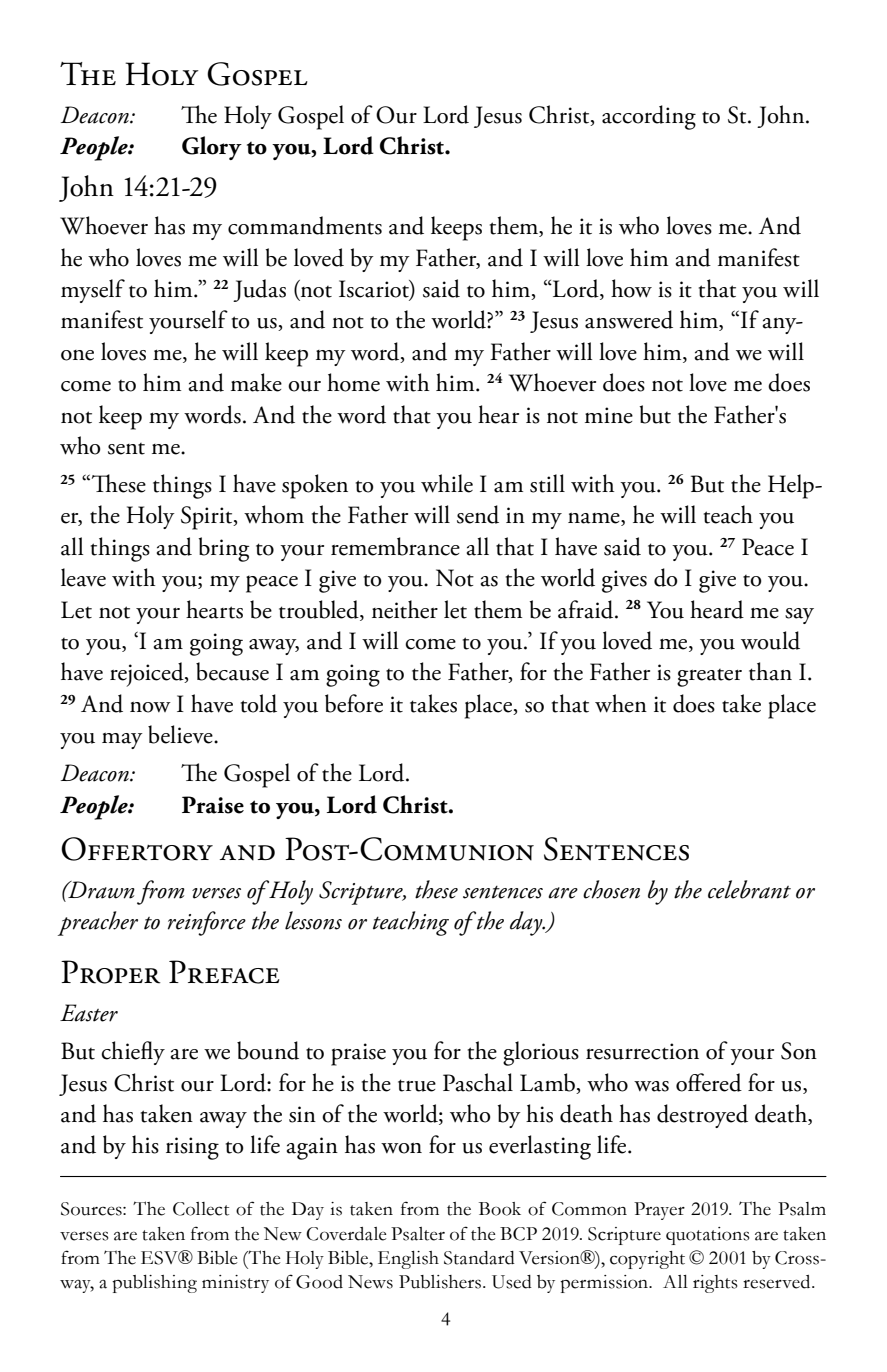 This image has width=887, height=1372. What do you see at coordinates (708, 1236) in the image?
I see `quotations` at bounding box center [708, 1236].
